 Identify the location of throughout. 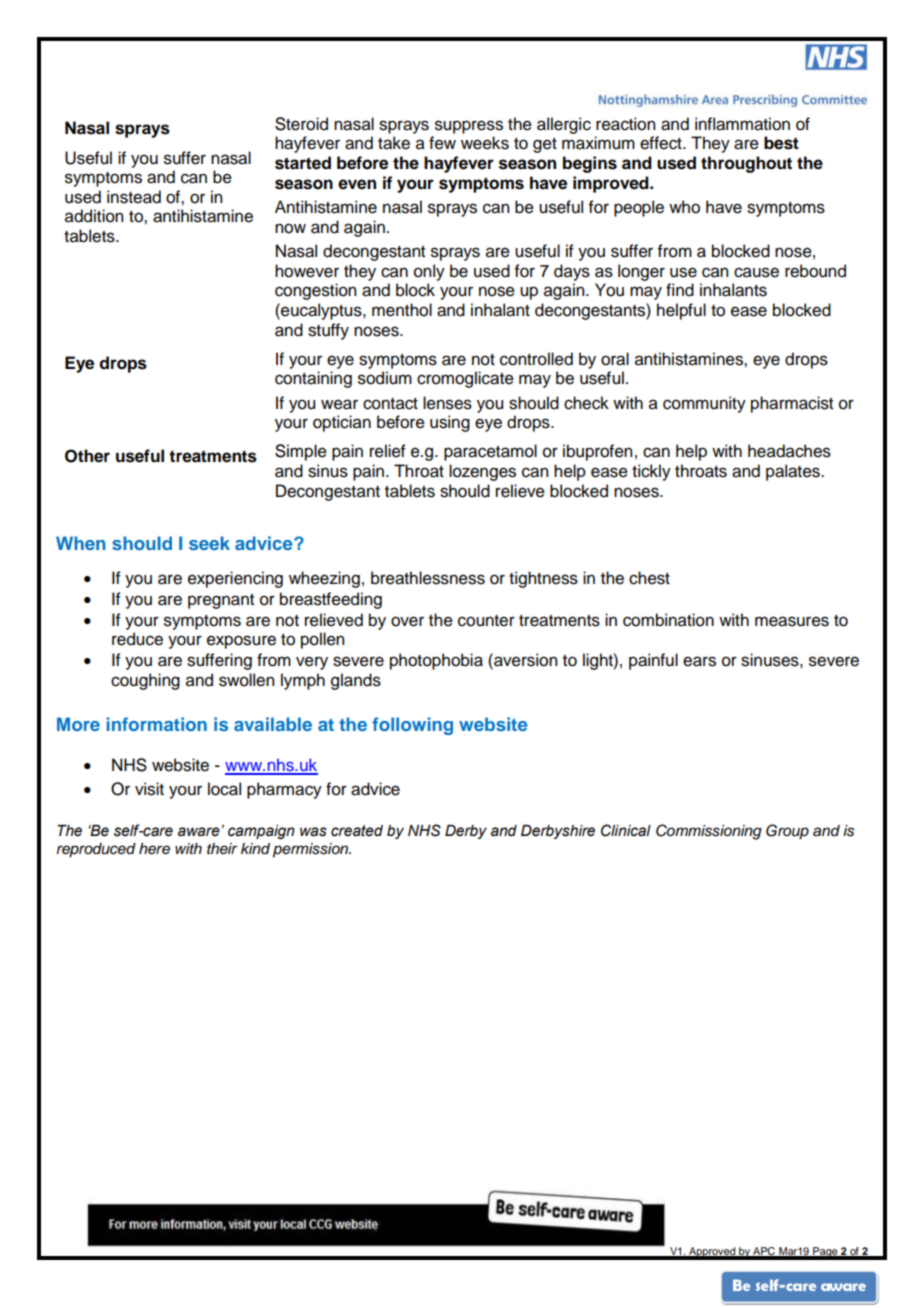
(746, 164).
